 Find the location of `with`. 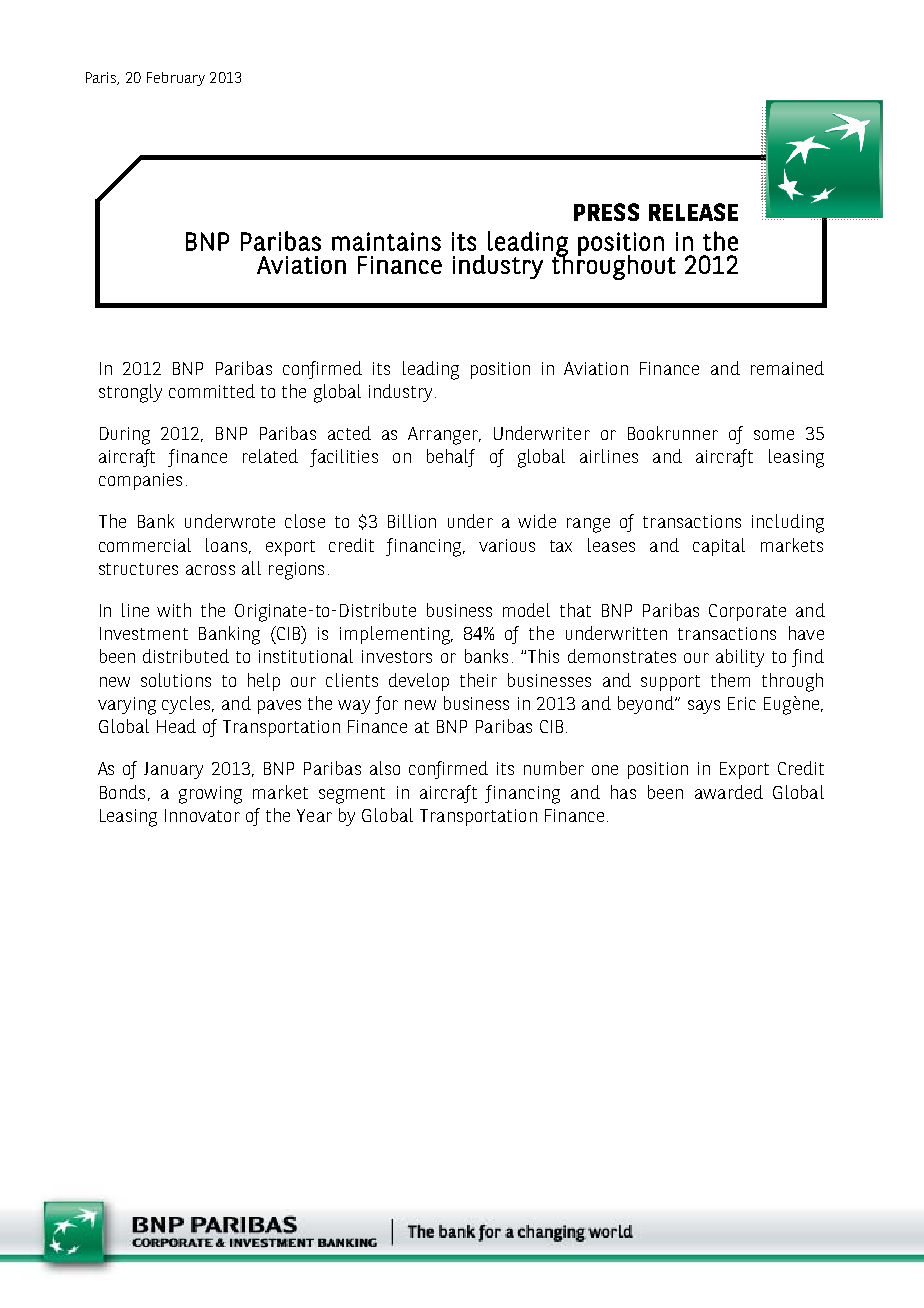

with is located at coordinates (174, 610).
